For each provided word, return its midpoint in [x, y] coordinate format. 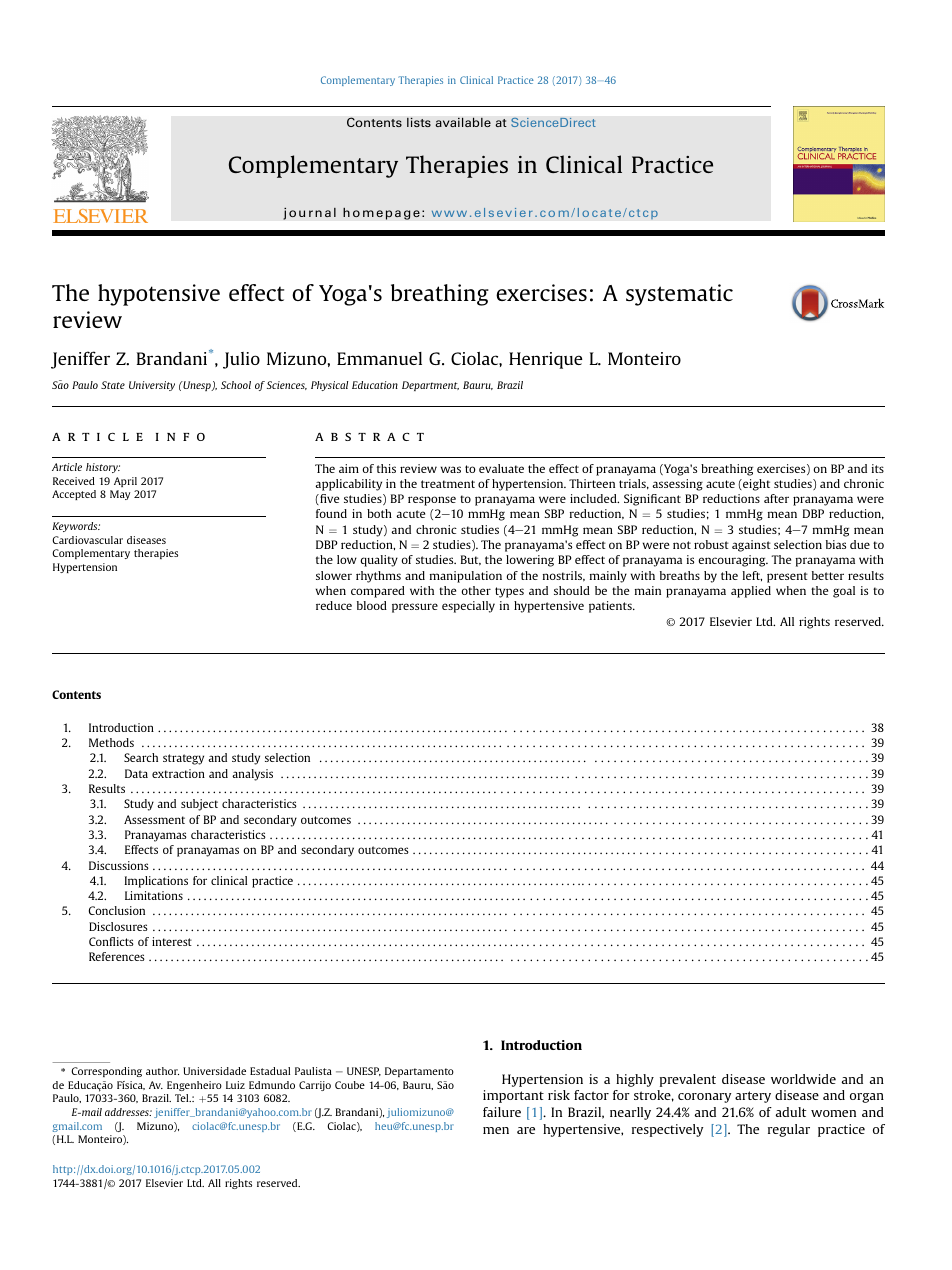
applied [751, 592]
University [152, 386]
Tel [183, 1098]
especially [468, 607]
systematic [679, 295]
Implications [156, 882]
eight [755, 485]
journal [309, 213]
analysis [252, 775]
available [463, 122]
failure [502, 1112]
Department [430, 386]
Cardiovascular [87, 540]
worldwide [803, 1079]
